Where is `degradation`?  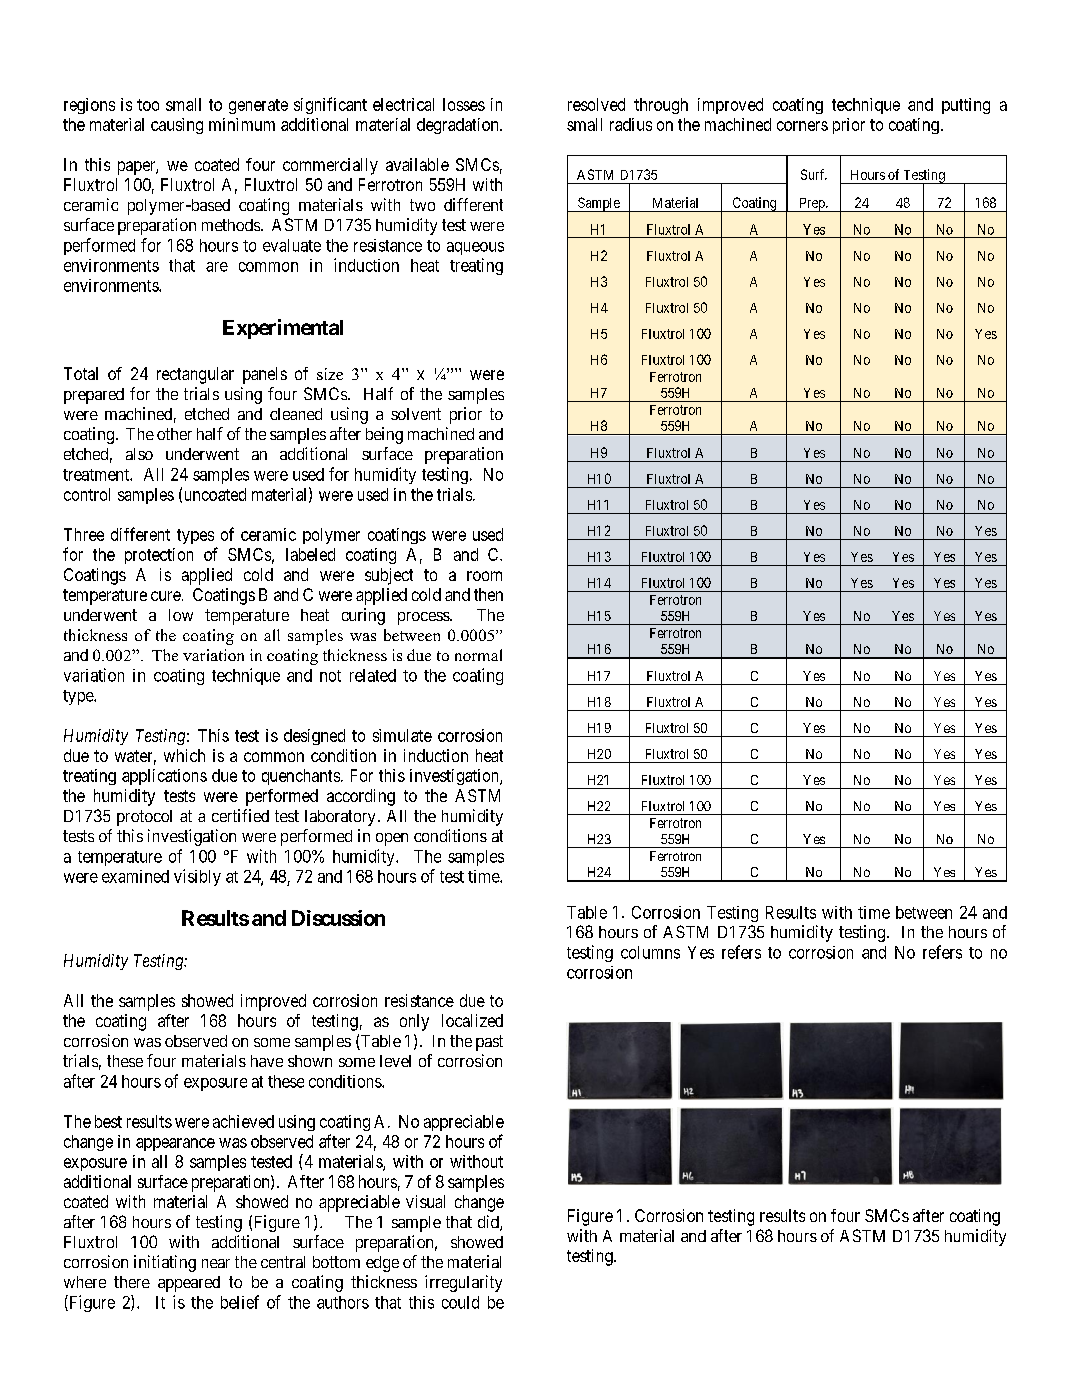 degradation is located at coordinates (459, 126).
